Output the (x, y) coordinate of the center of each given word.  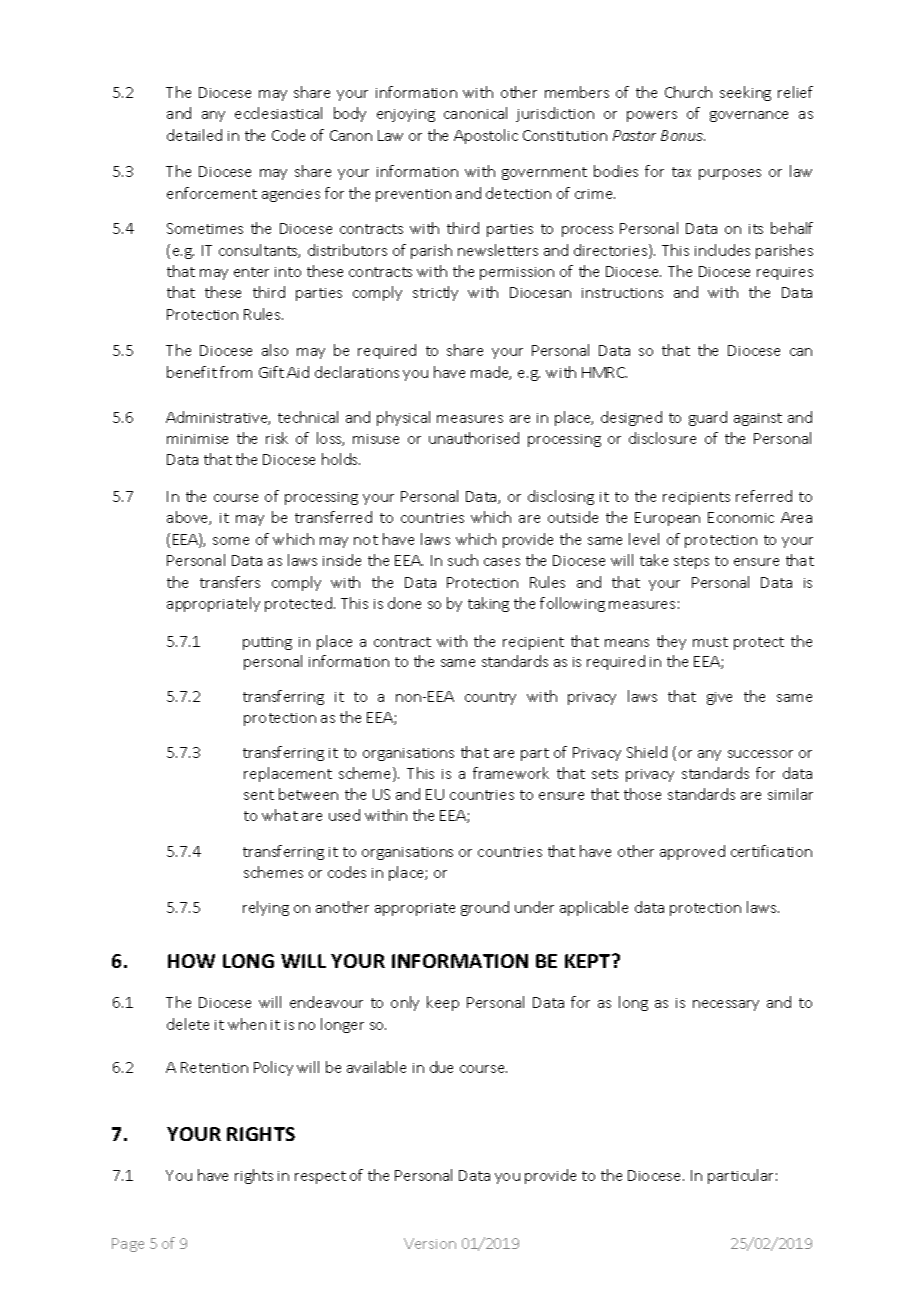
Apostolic (486, 136)
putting (267, 643)
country (490, 698)
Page (128, 1245)
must (710, 642)
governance (749, 116)
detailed (194, 135)
